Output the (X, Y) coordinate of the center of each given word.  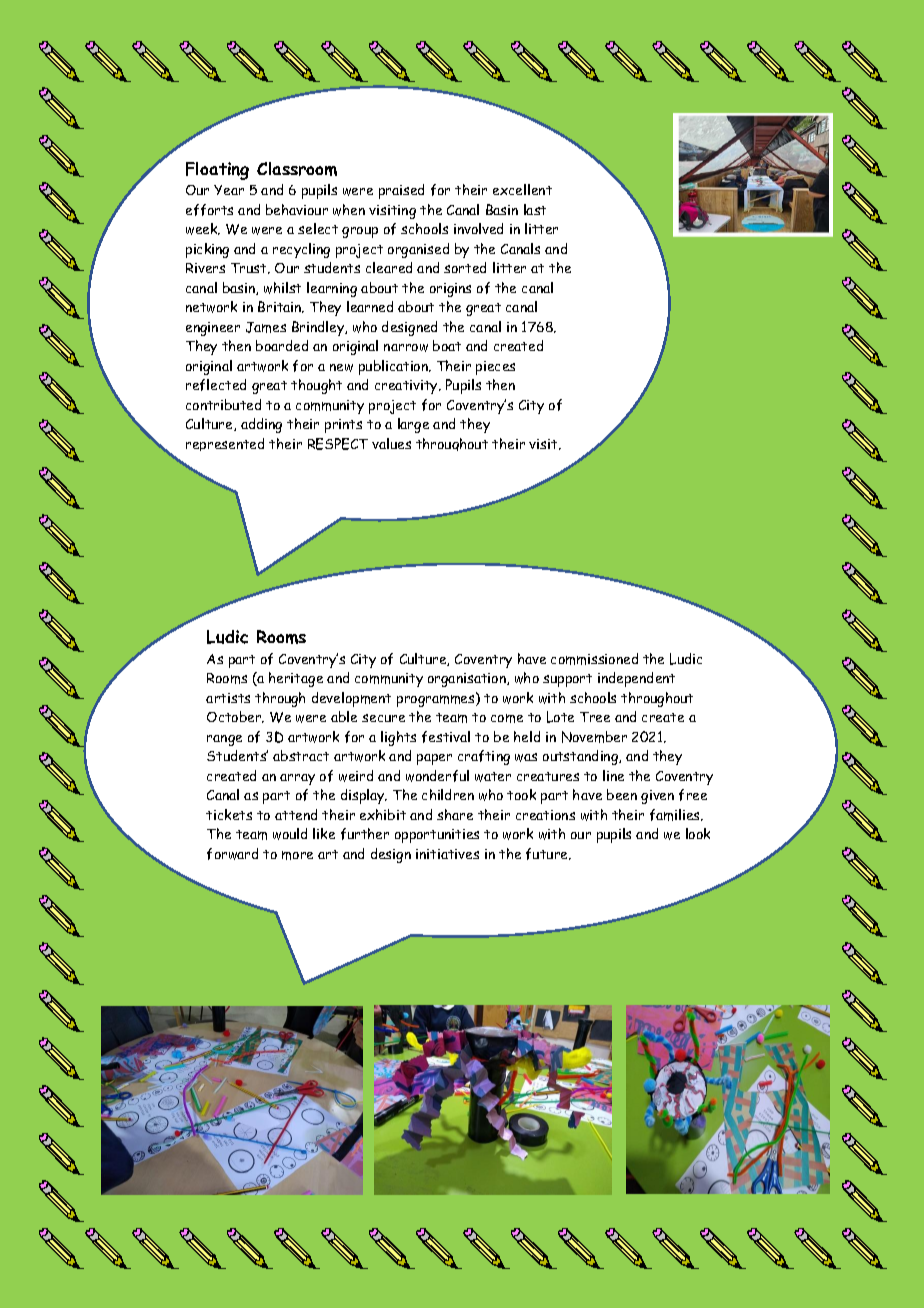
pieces (495, 368)
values (391, 443)
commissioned (594, 659)
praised (401, 191)
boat (447, 345)
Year (229, 190)
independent (636, 679)
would (290, 834)
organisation (468, 680)
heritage (296, 679)
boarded (282, 345)
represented (225, 444)
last (535, 209)
